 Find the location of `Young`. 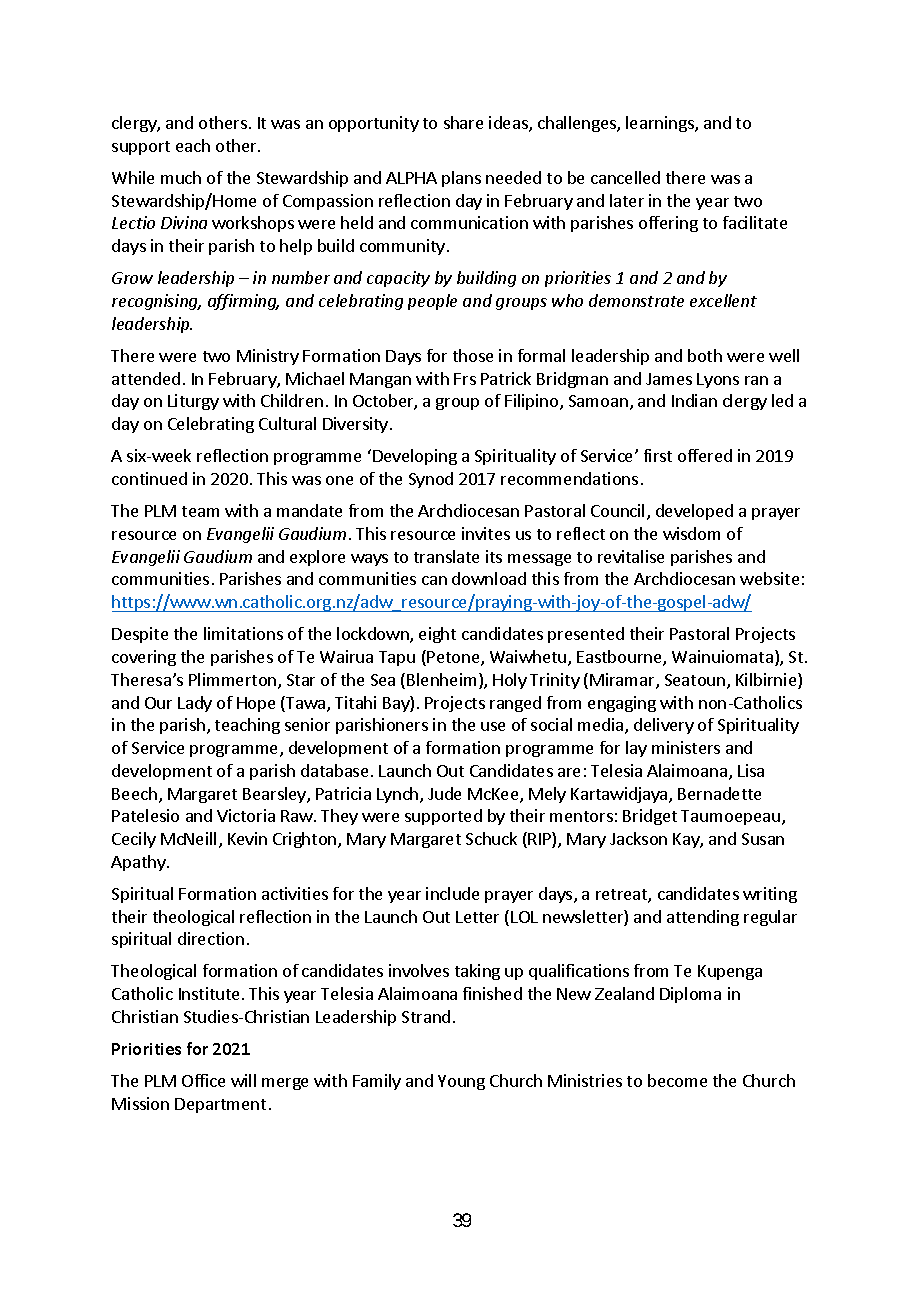

Young is located at coordinates (461, 1082).
